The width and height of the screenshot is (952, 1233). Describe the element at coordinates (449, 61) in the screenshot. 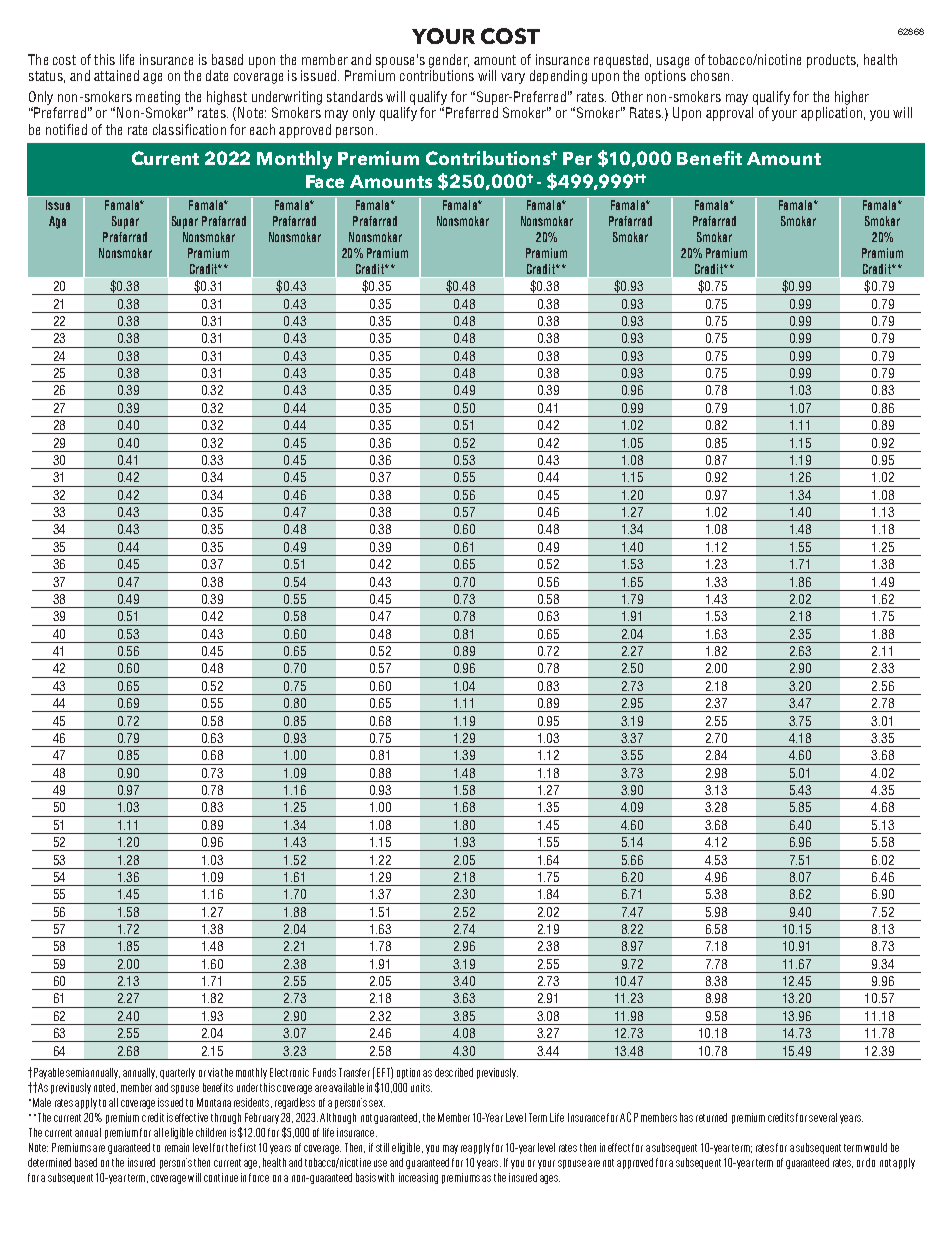

I see `gender` at that location.
